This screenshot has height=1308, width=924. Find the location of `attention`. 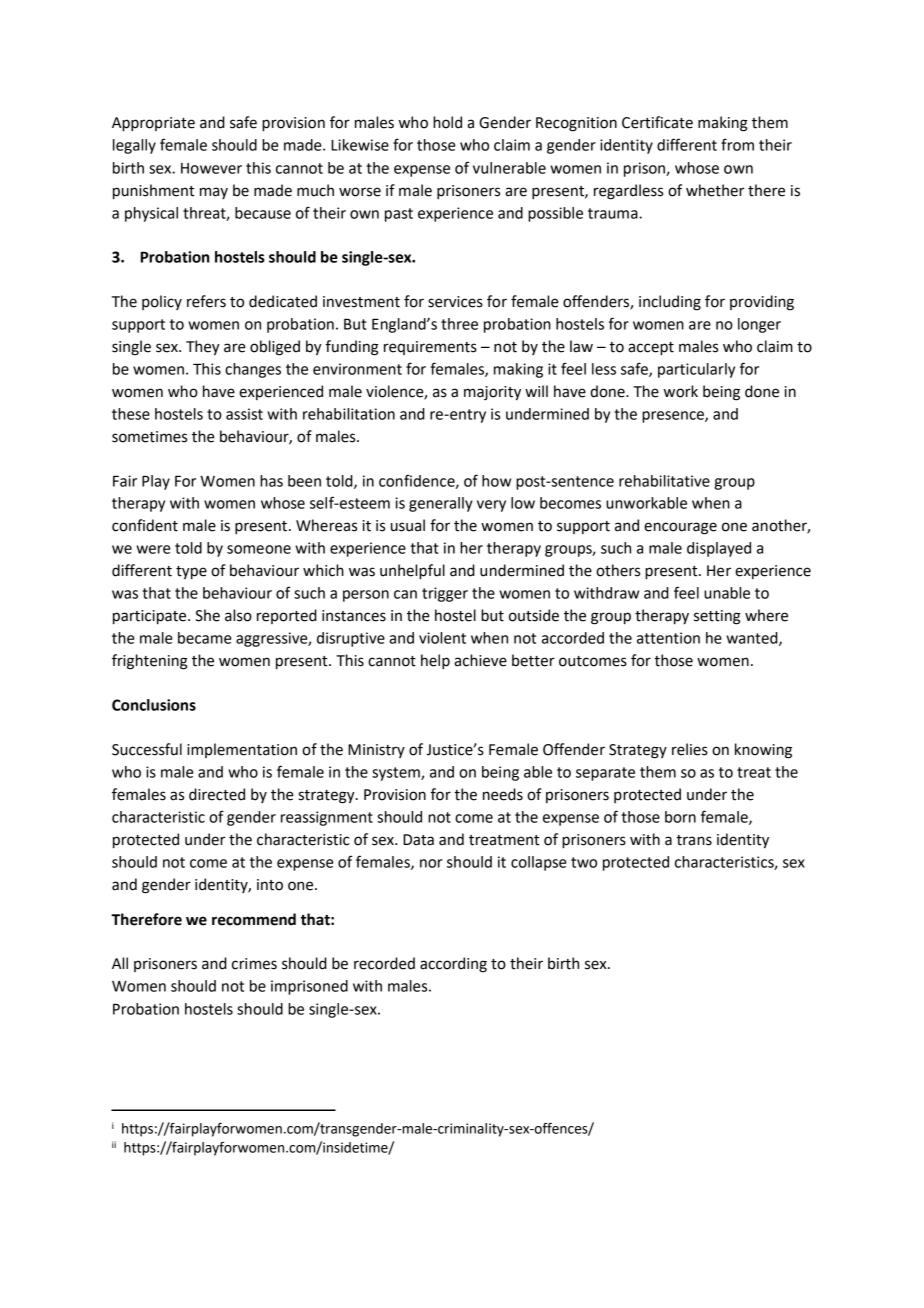

attention is located at coordinates (668, 638).
